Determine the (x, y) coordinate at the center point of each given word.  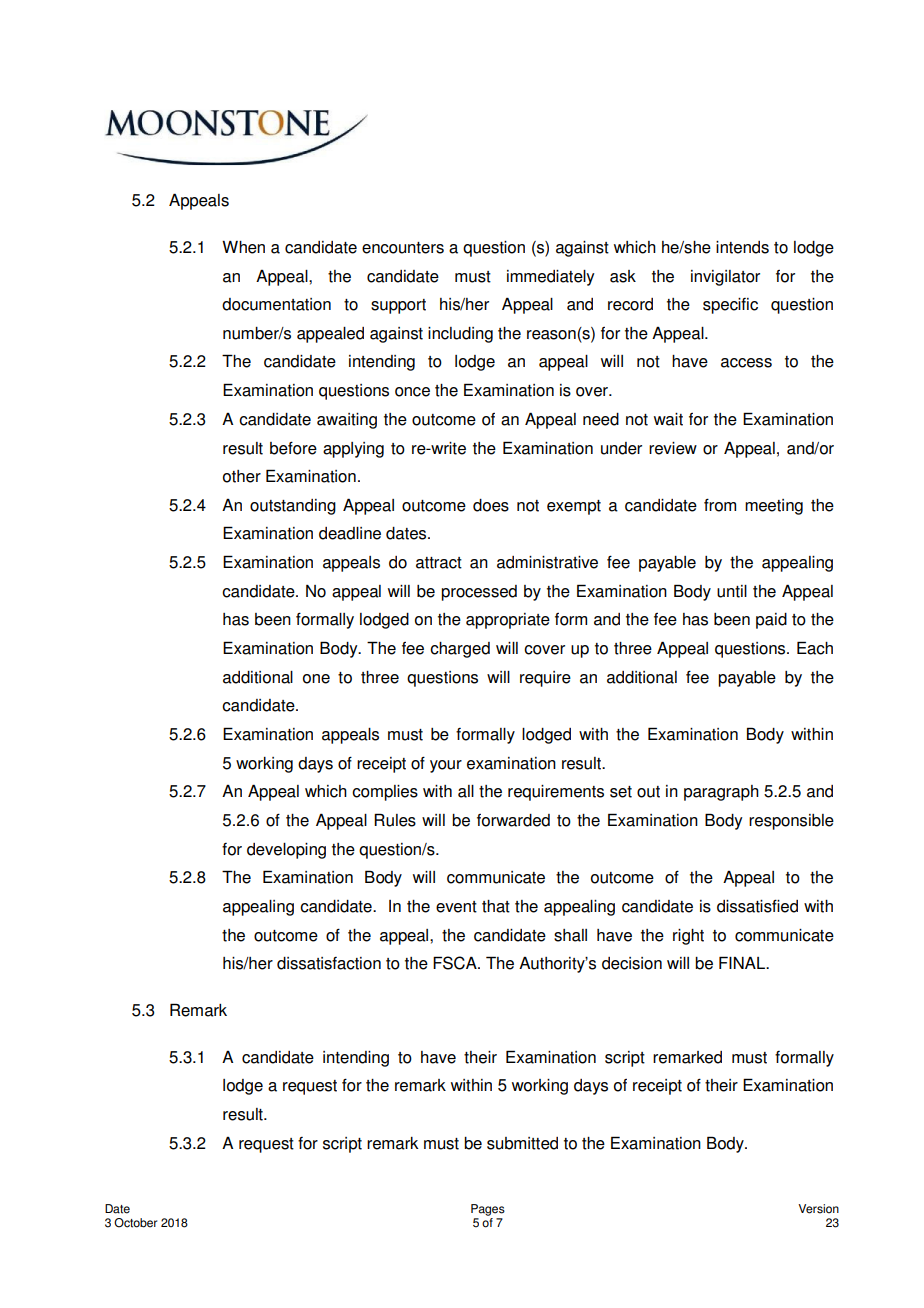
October (135, 1223)
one (316, 679)
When (243, 247)
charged (460, 650)
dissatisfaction (329, 963)
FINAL (743, 962)
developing (286, 851)
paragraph (721, 793)
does (491, 505)
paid (771, 621)
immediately (551, 278)
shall (570, 935)
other (242, 476)
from (720, 505)
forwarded (513, 820)
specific (730, 306)
